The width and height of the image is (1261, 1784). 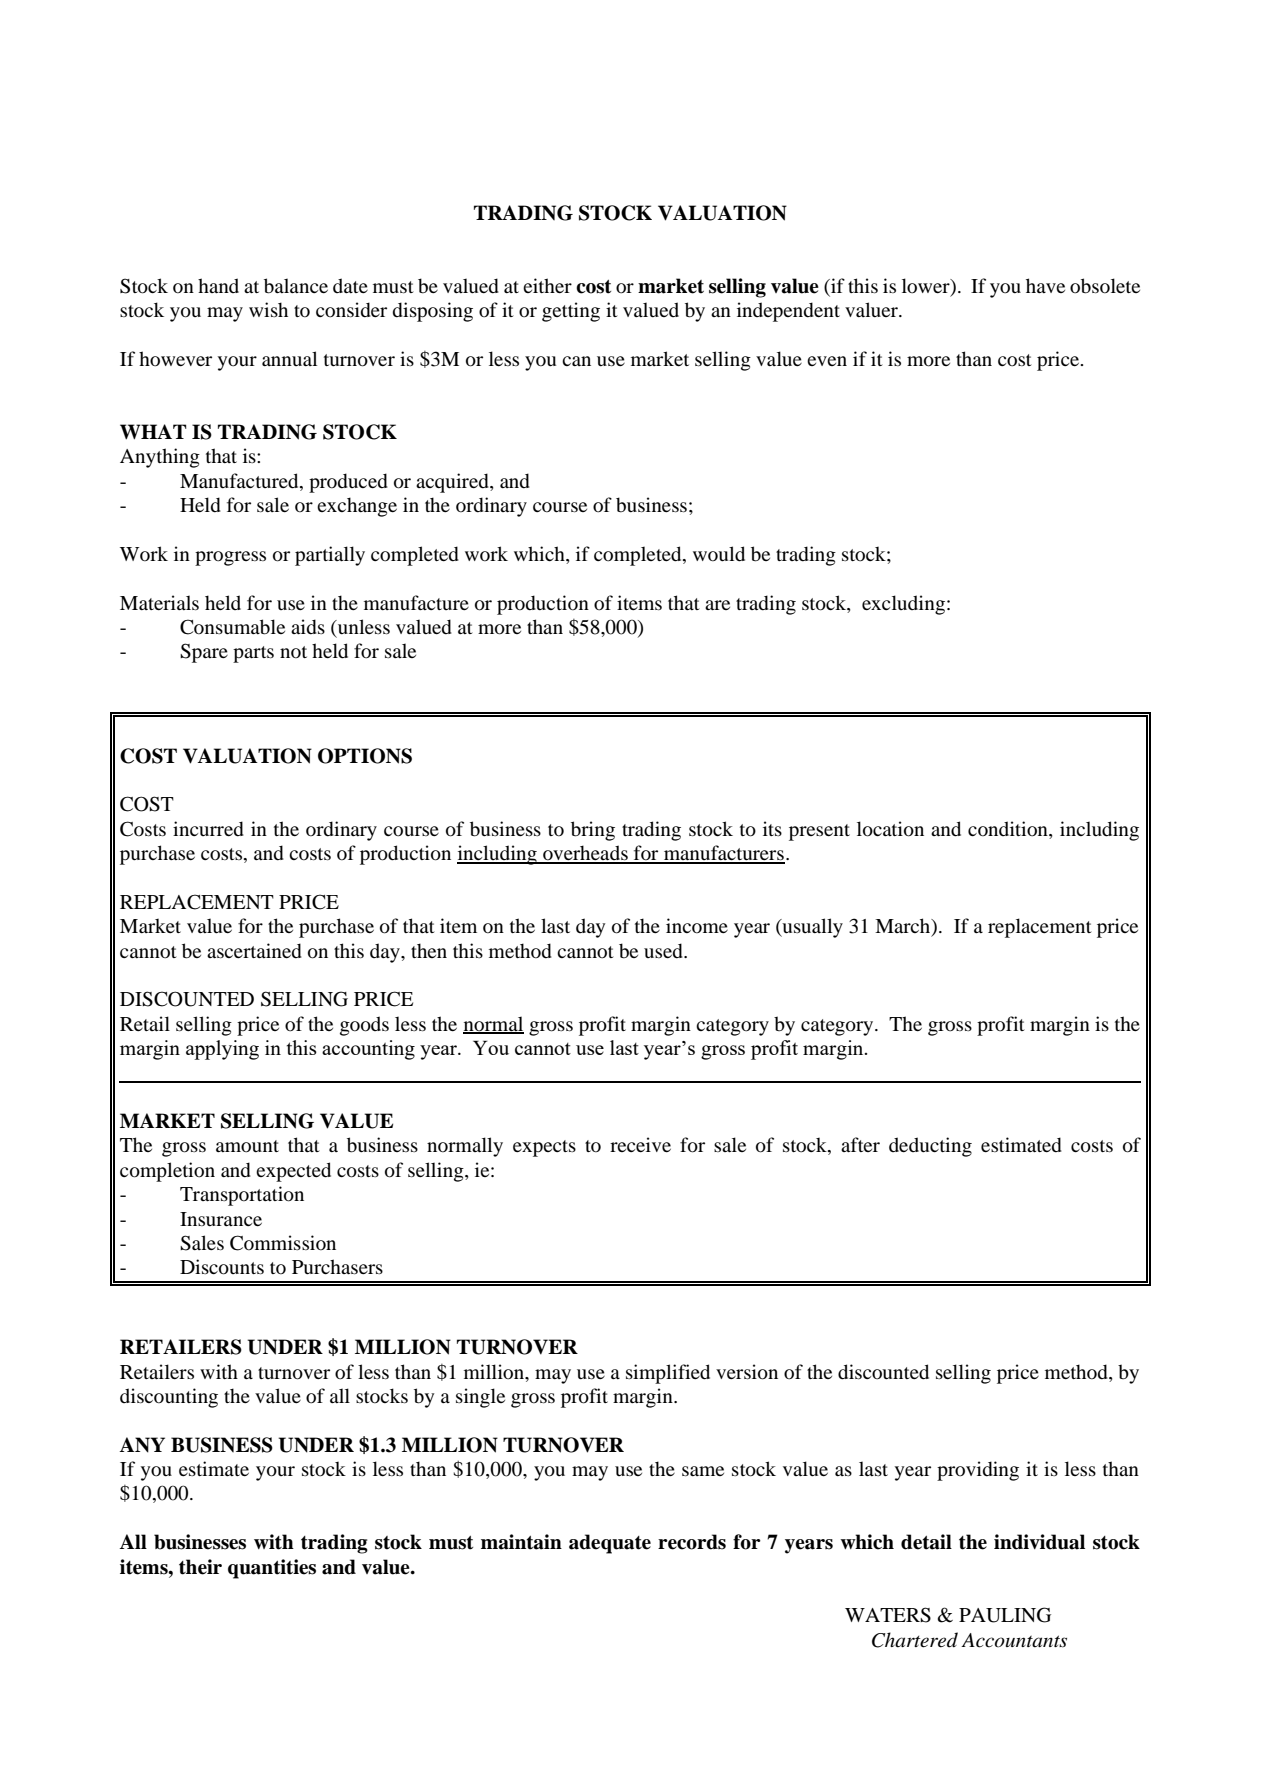 I want to click on simplified, so click(x=668, y=1374).
